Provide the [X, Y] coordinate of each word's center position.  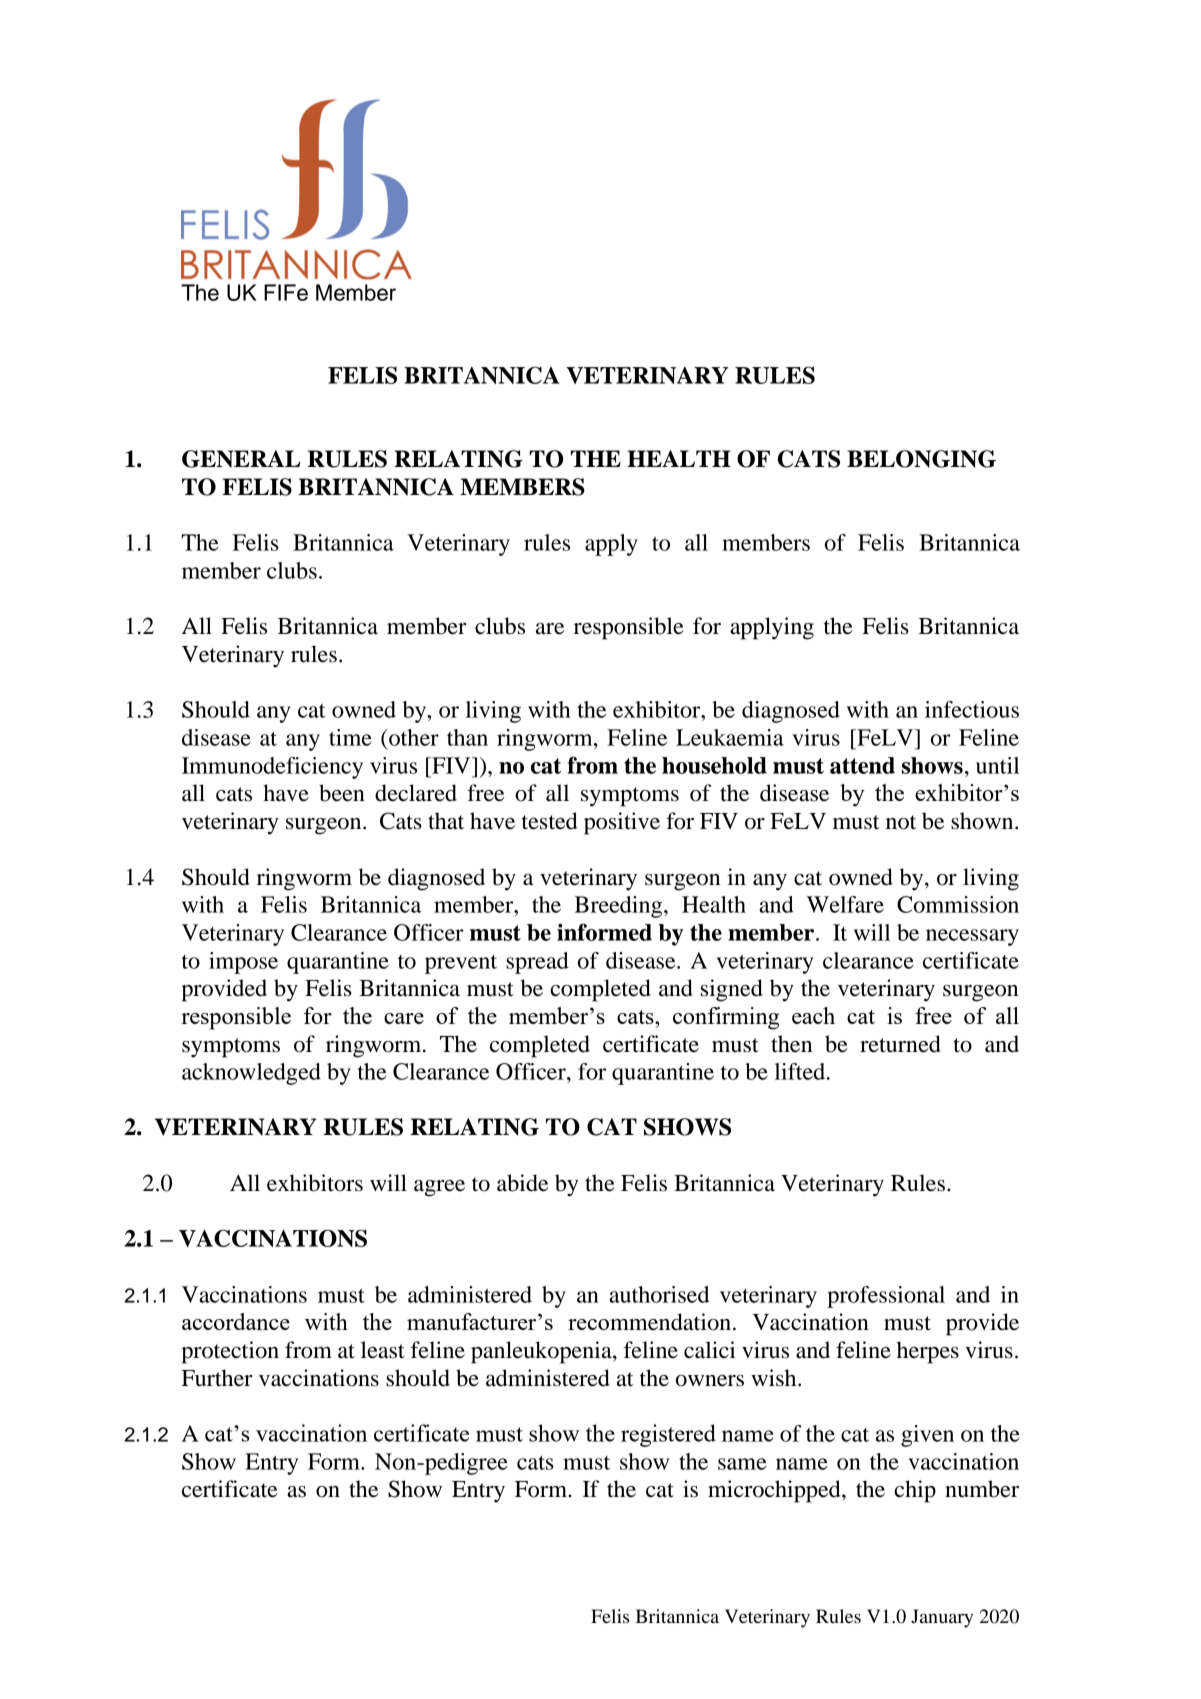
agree [439, 1188]
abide [522, 1183]
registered [668, 1435]
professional [886, 1297]
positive [622, 823]
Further [217, 1378]
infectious [972, 709]
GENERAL [241, 459]
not [901, 822]
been [342, 793]
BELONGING [921, 459]
